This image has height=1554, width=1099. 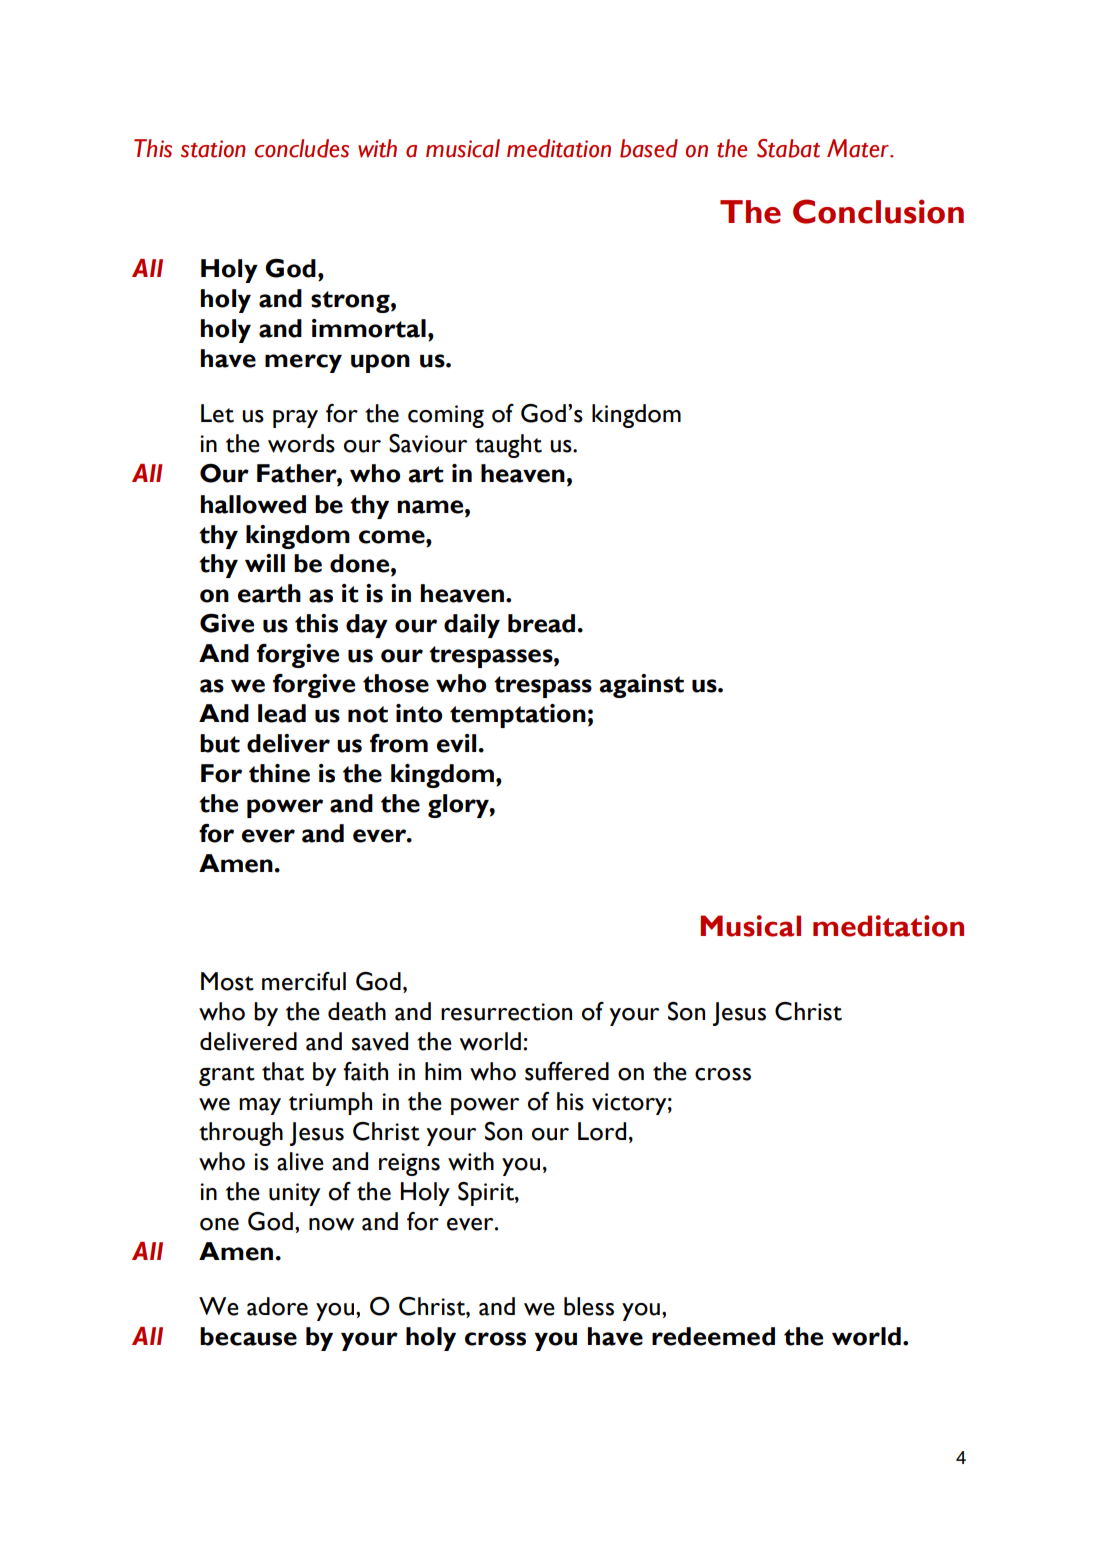 I want to click on against, so click(x=641, y=686).
